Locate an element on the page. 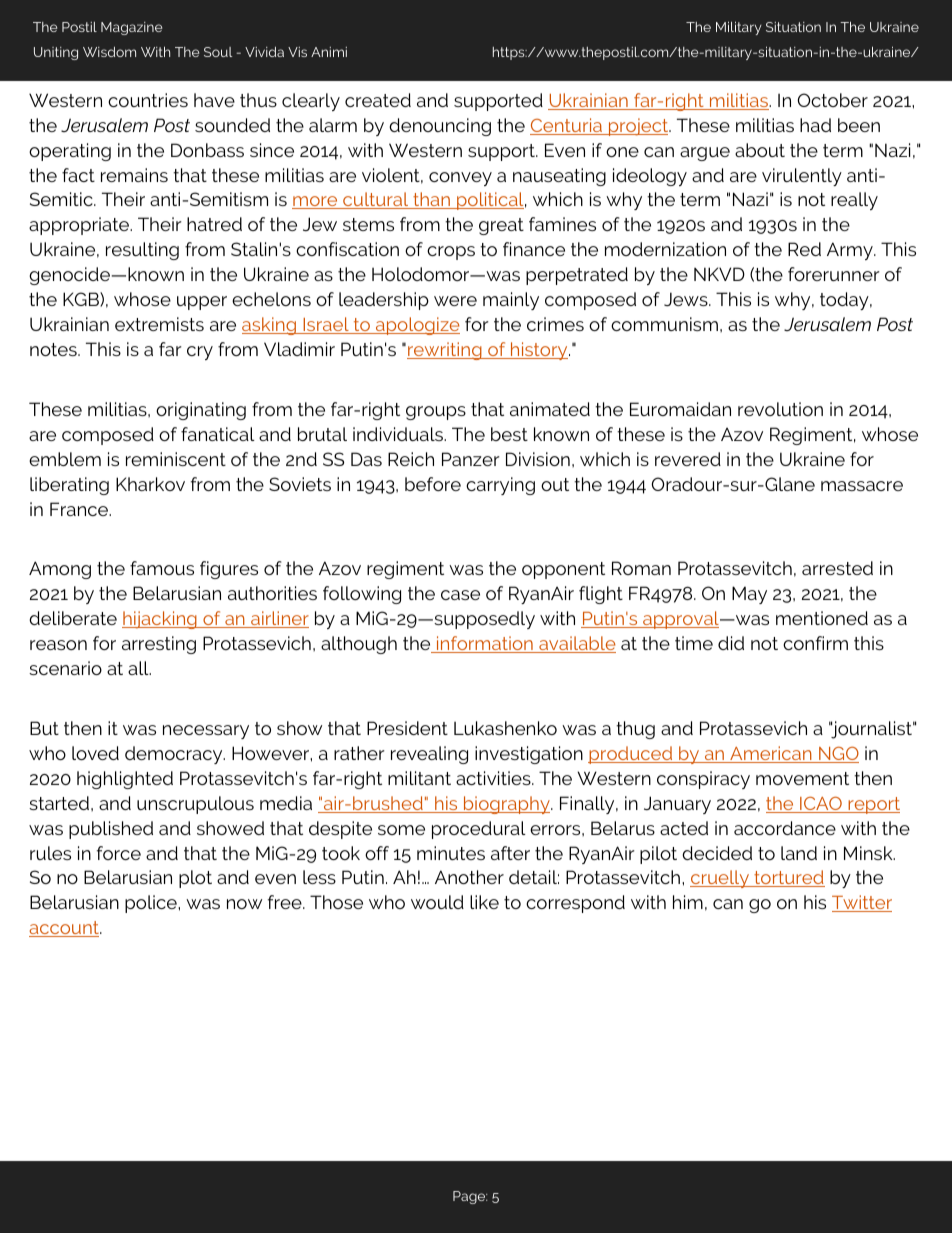  October is located at coordinates (832, 100).
